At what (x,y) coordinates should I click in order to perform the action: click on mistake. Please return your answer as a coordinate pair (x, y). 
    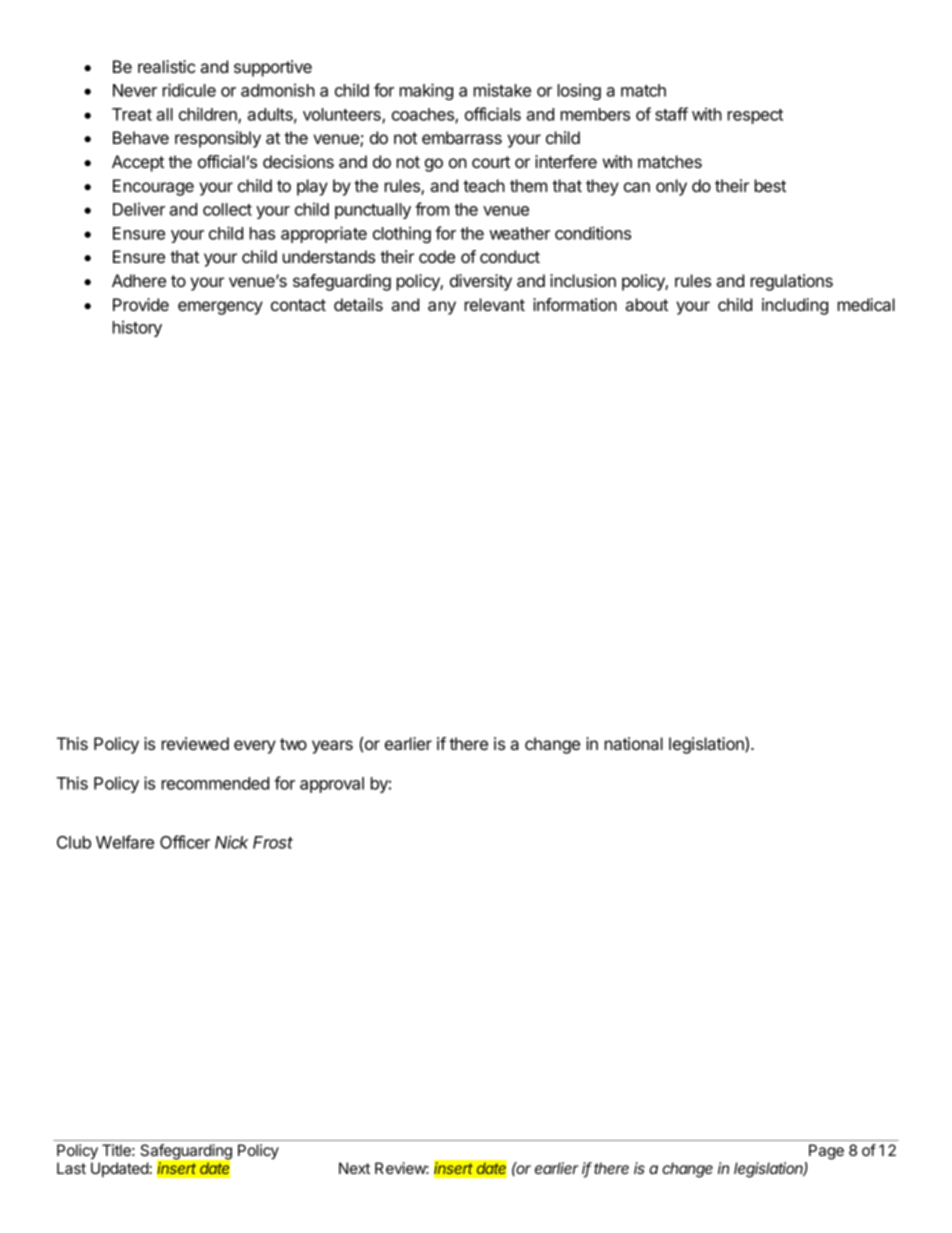
    Looking at the image, I should click on (502, 90).
